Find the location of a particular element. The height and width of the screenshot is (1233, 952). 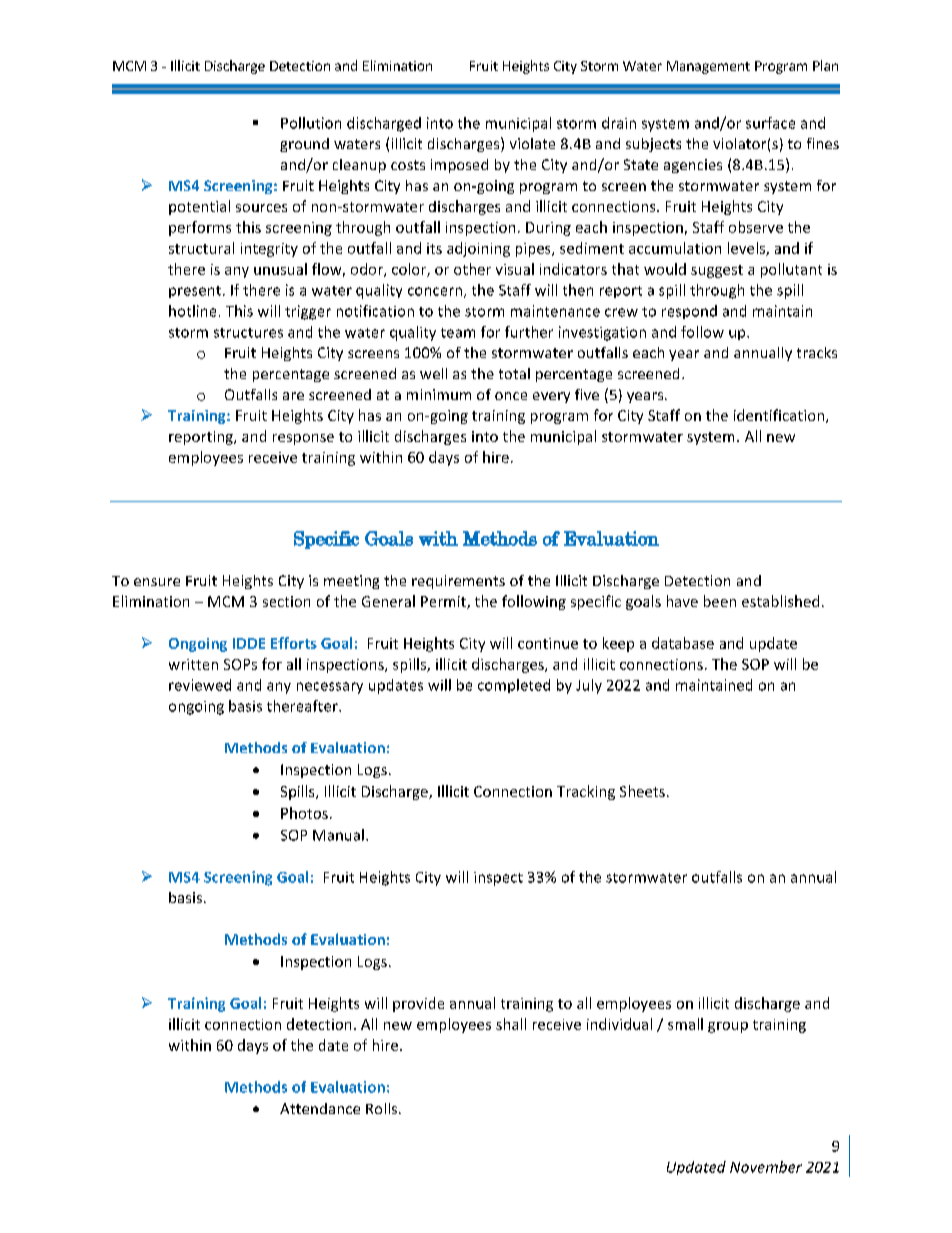

minimum is located at coordinates (439, 394).
